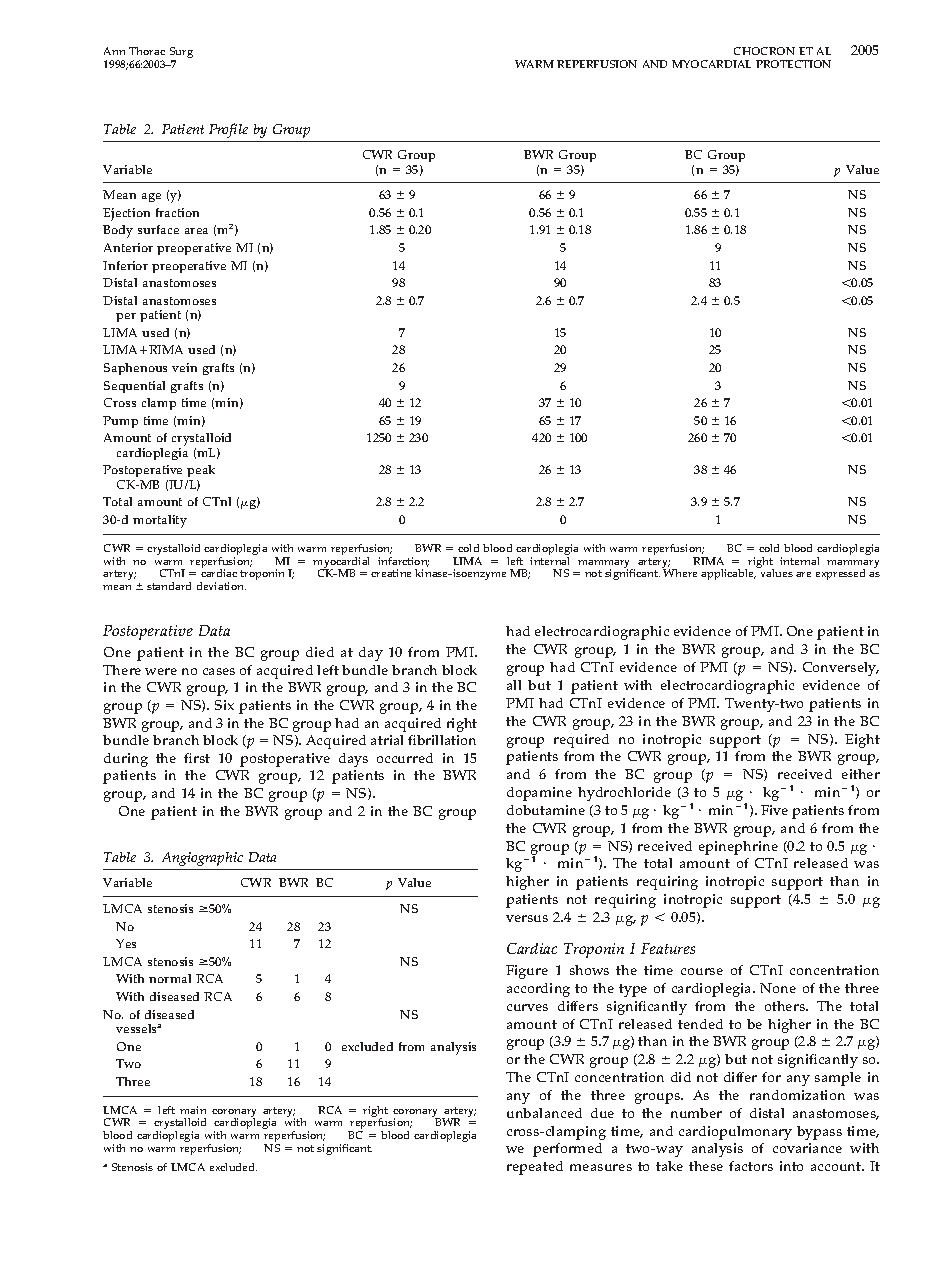 The image size is (952, 1266). I want to click on PROTECTION, so click(793, 64).
